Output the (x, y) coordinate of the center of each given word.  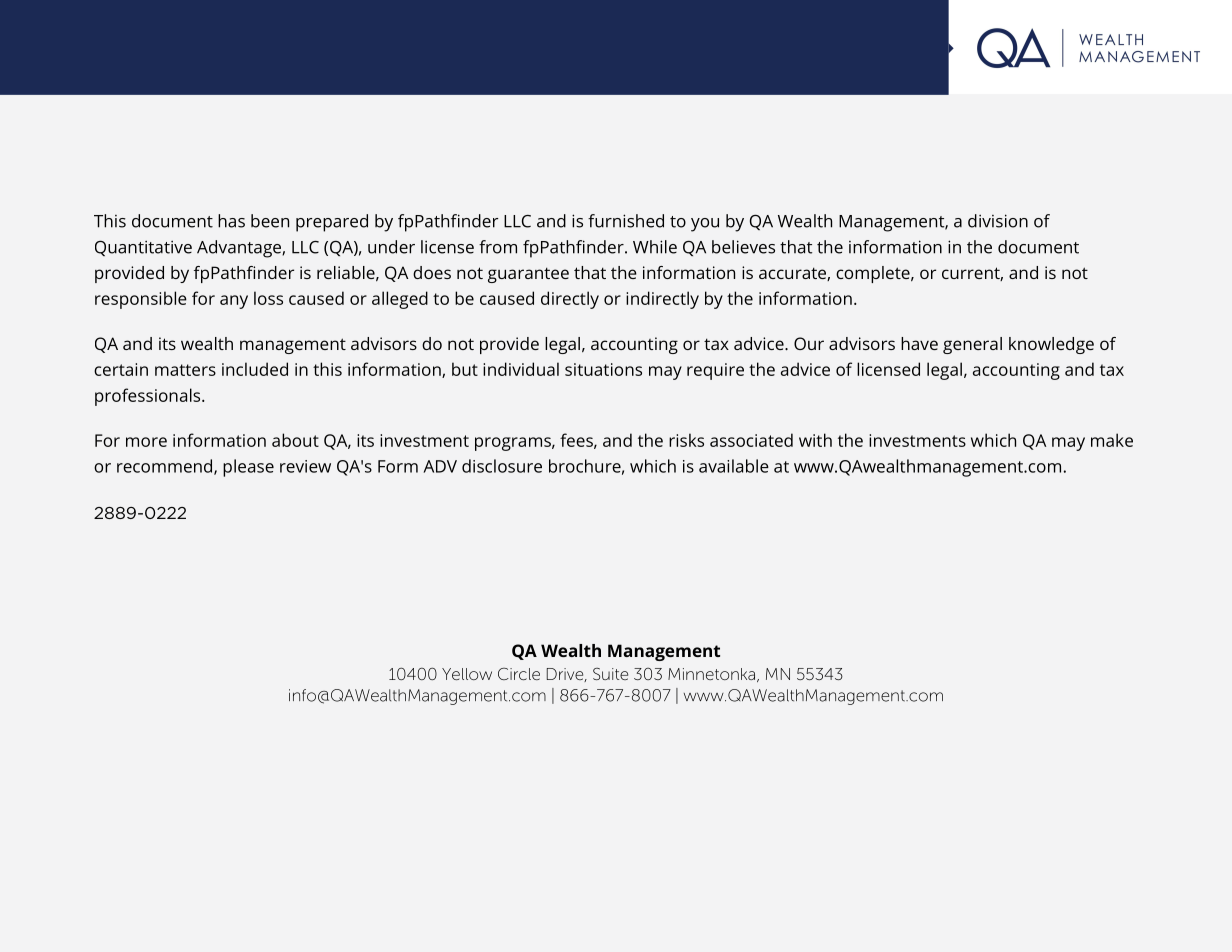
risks (686, 440)
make (1112, 440)
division (998, 221)
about (295, 440)
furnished (626, 221)
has (231, 221)
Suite (610, 674)
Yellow (467, 674)
